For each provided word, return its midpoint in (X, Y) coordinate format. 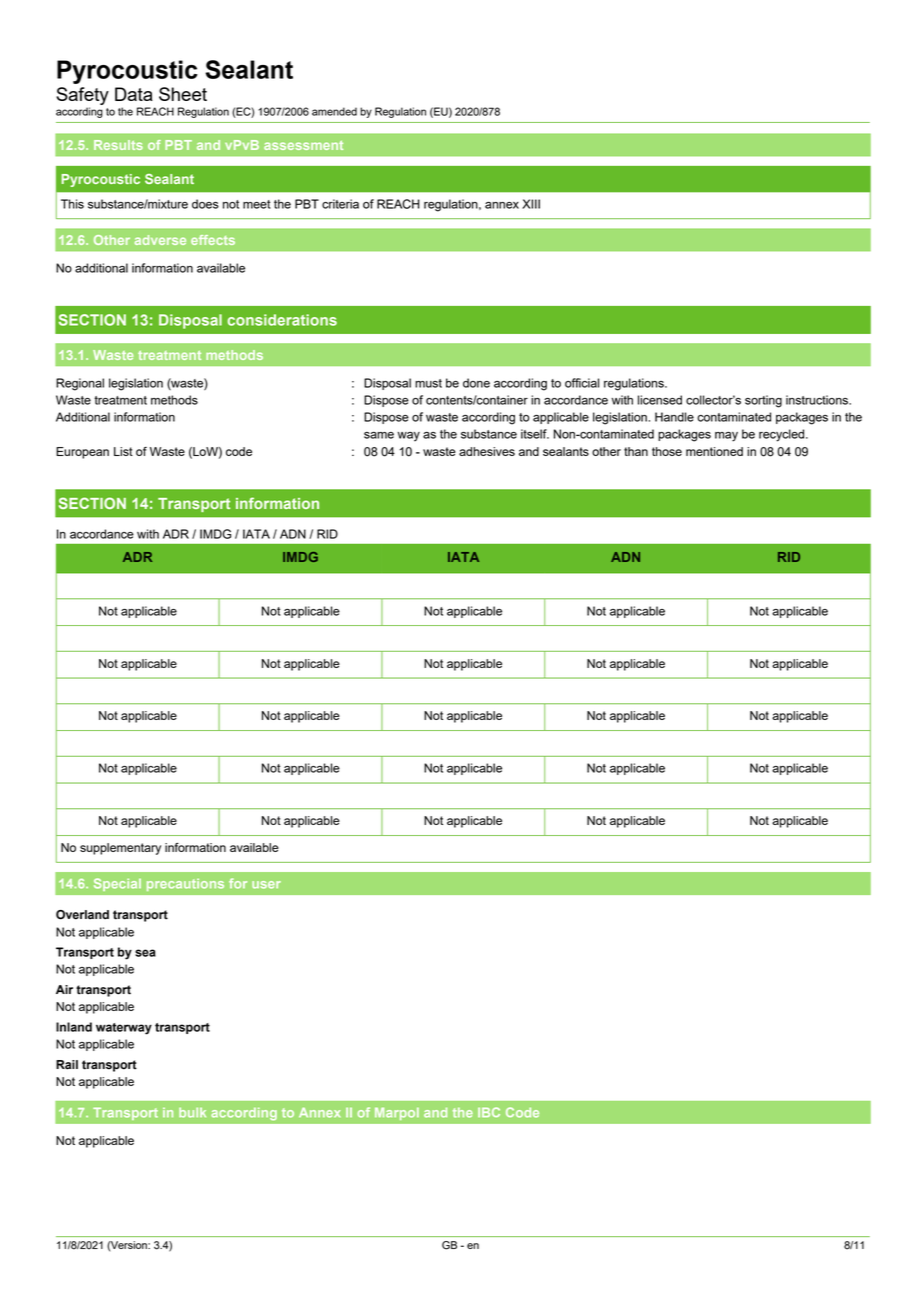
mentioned (714, 451)
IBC (489, 1112)
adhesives (487, 451)
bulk (192, 1113)
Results (118, 145)
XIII (531, 204)
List (123, 451)
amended (334, 111)
